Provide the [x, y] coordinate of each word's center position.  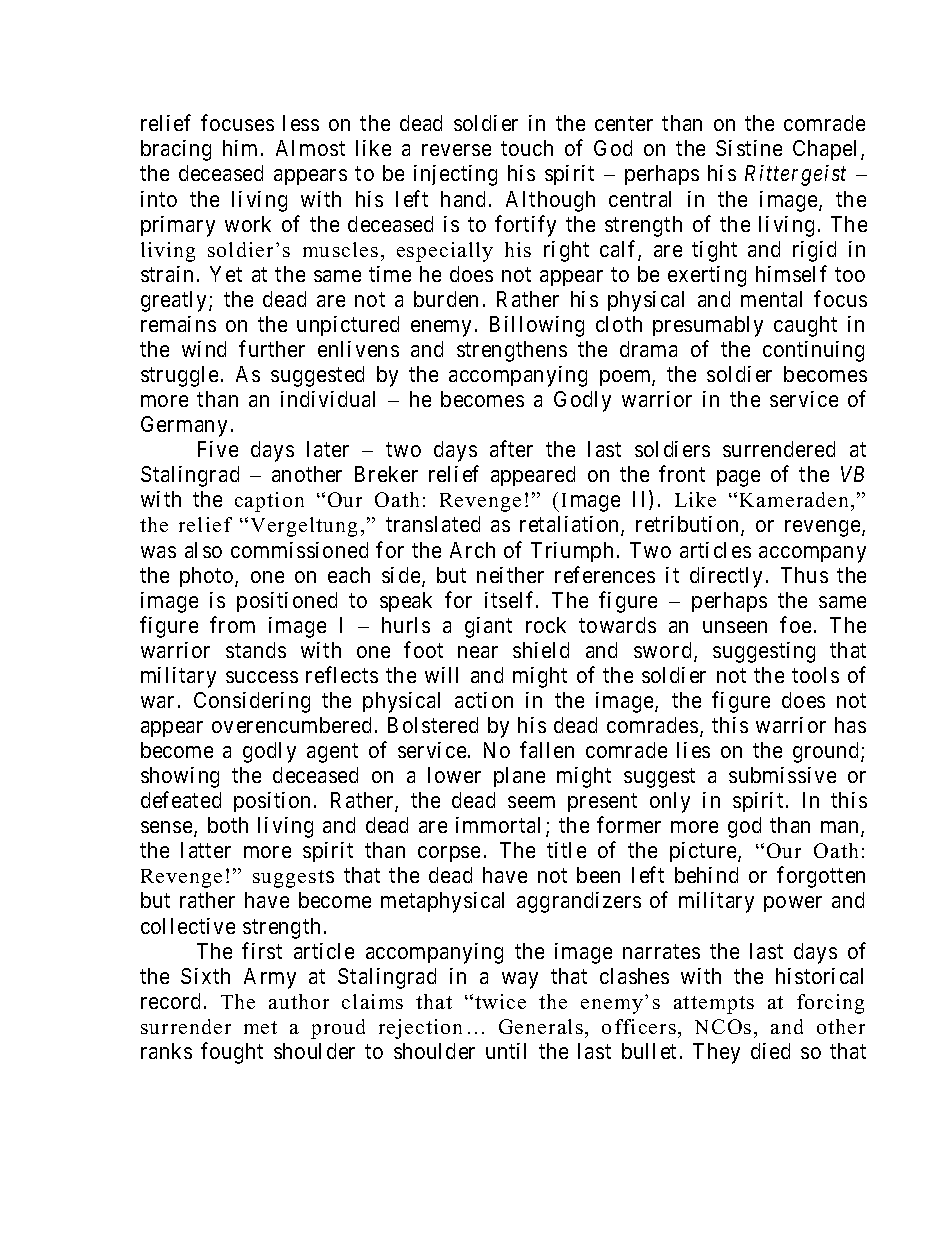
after [511, 448]
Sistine [749, 148]
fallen [547, 749]
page [738, 478]
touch [527, 148]
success [262, 677]
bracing [176, 150]
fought [232, 1053]
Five [218, 449]
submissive [782, 775]
